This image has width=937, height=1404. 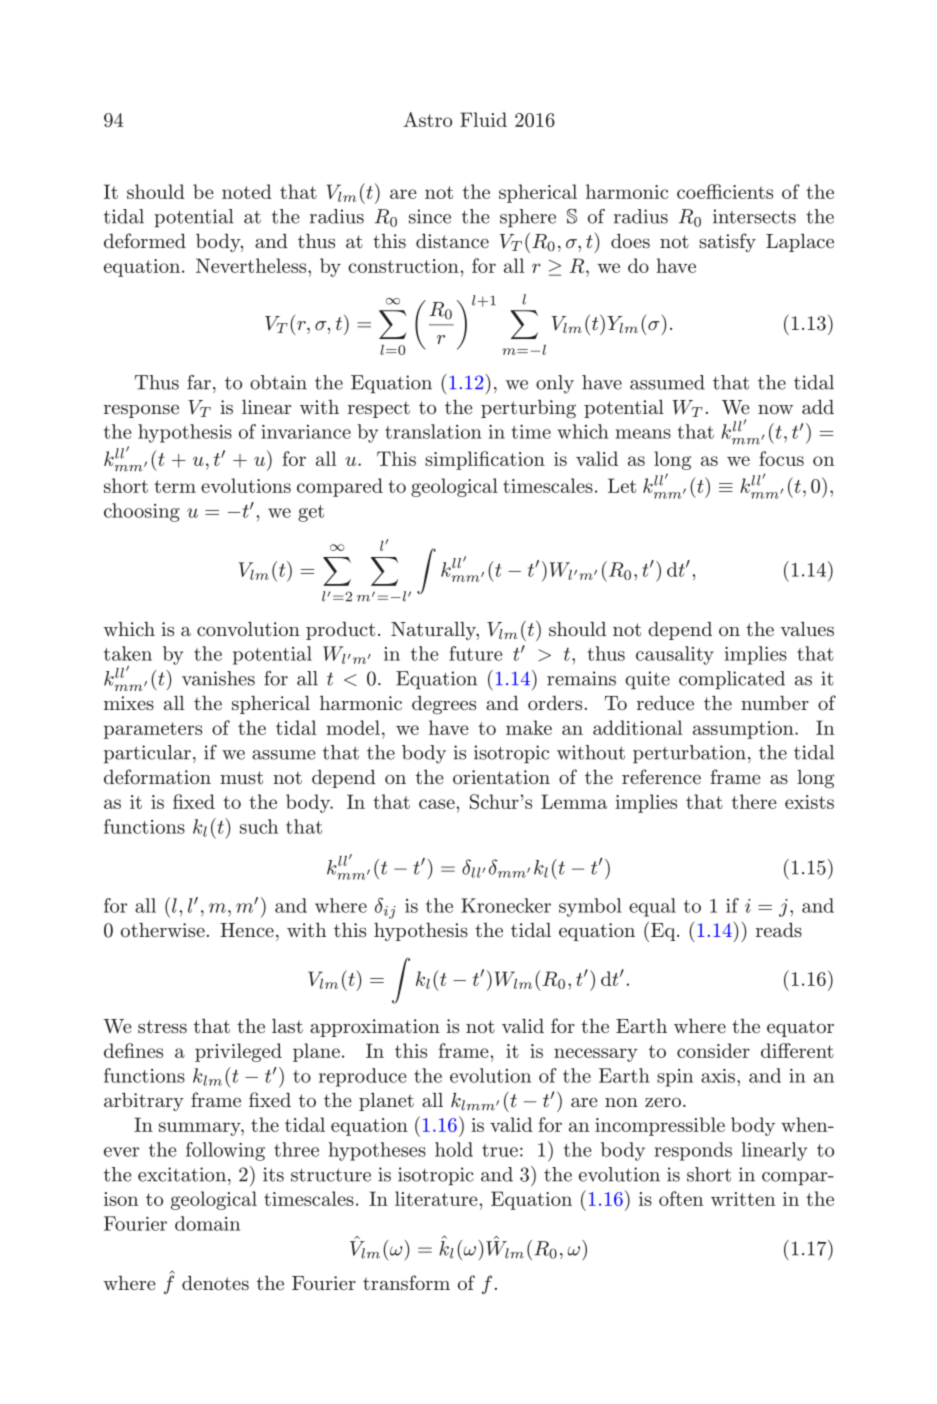 I want to click on Fluid, so click(x=483, y=119).
